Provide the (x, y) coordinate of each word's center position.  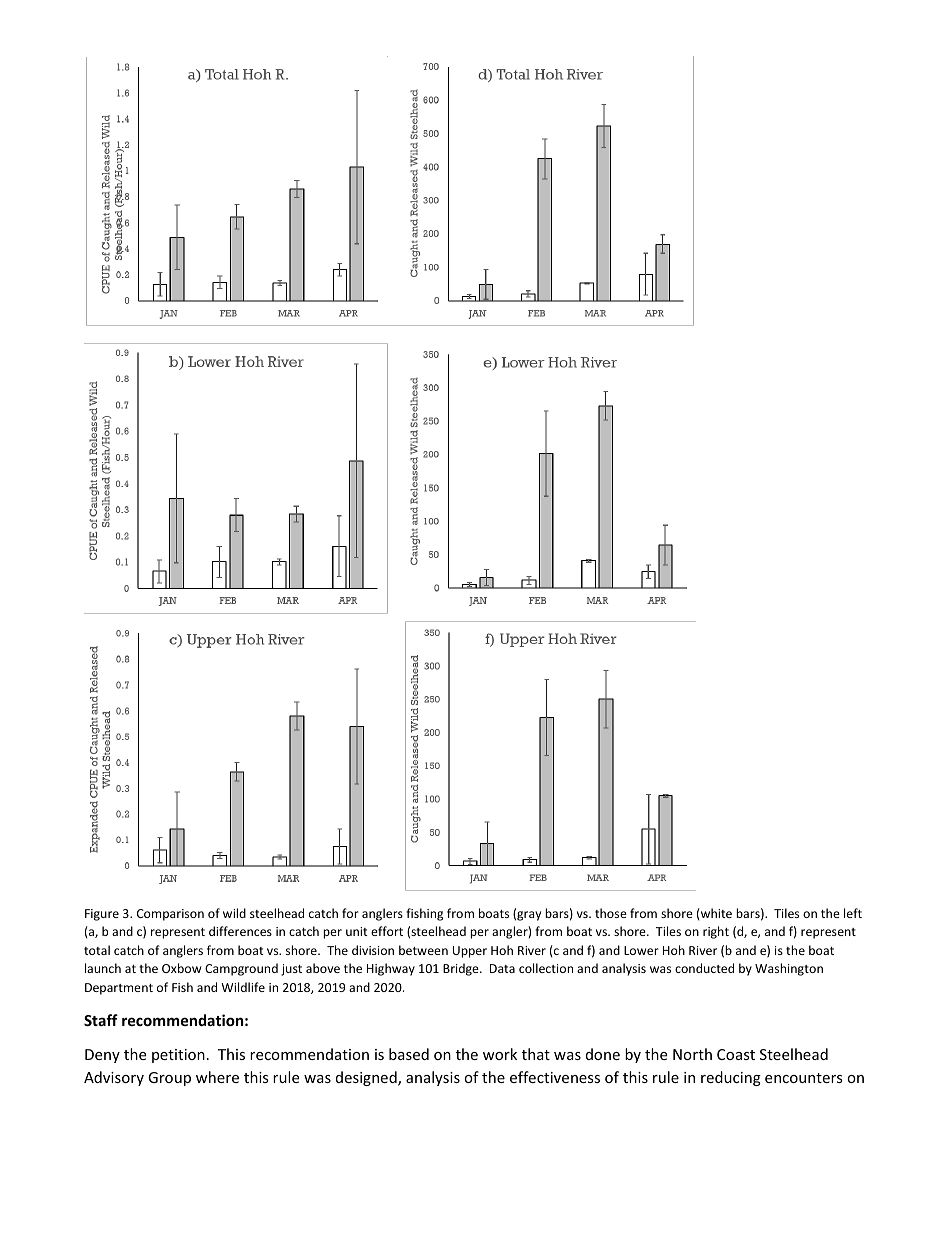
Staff (101, 1020)
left (853, 913)
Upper (470, 952)
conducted (704, 968)
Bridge (462, 969)
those (611, 913)
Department (119, 989)
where (217, 1077)
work (500, 1054)
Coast (736, 1054)
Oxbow (181, 968)
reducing (731, 1078)
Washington (789, 969)
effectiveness (555, 1077)
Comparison (170, 915)
